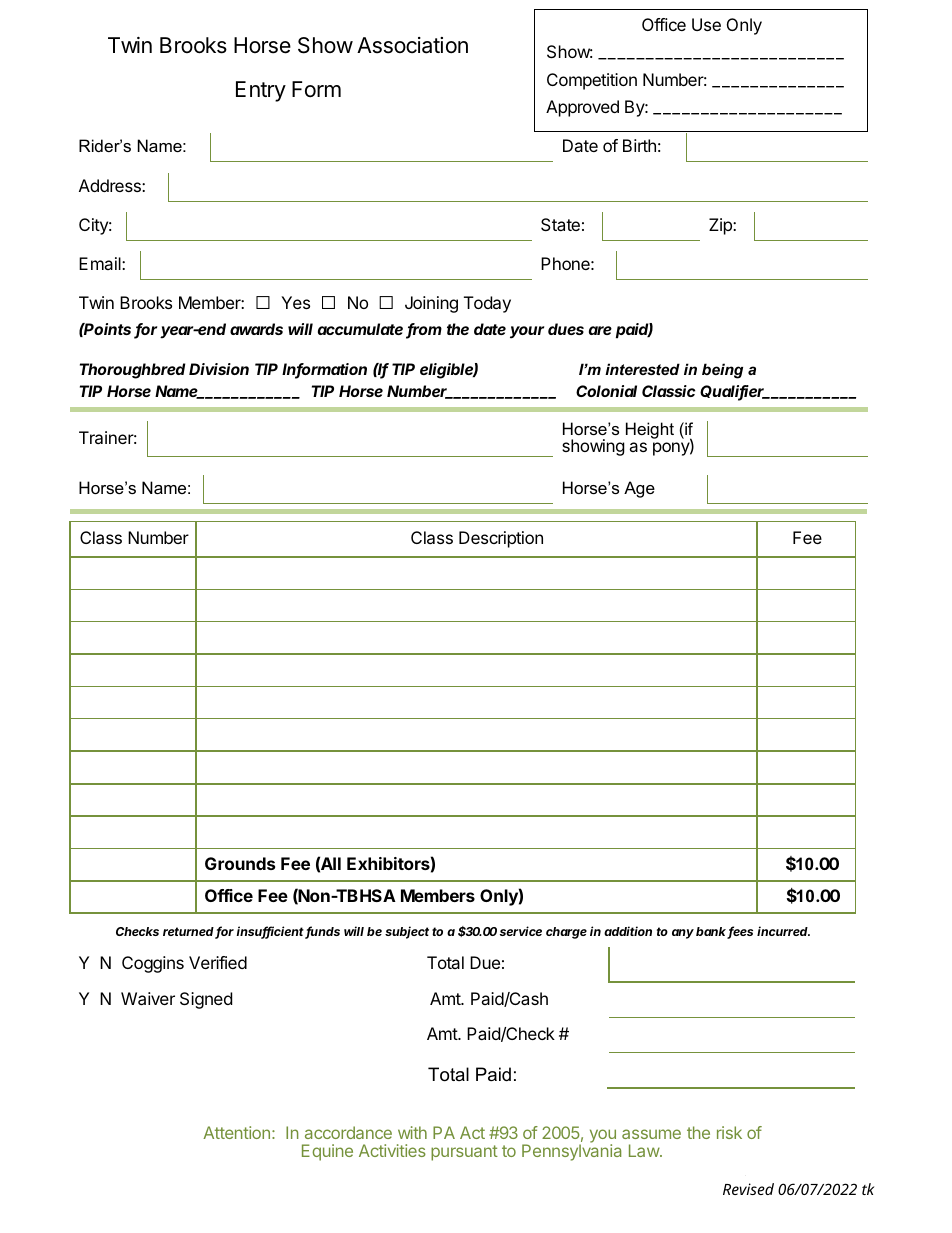 The image size is (952, 1233). I want to click on Thoroughbred, so click(132, 371).
